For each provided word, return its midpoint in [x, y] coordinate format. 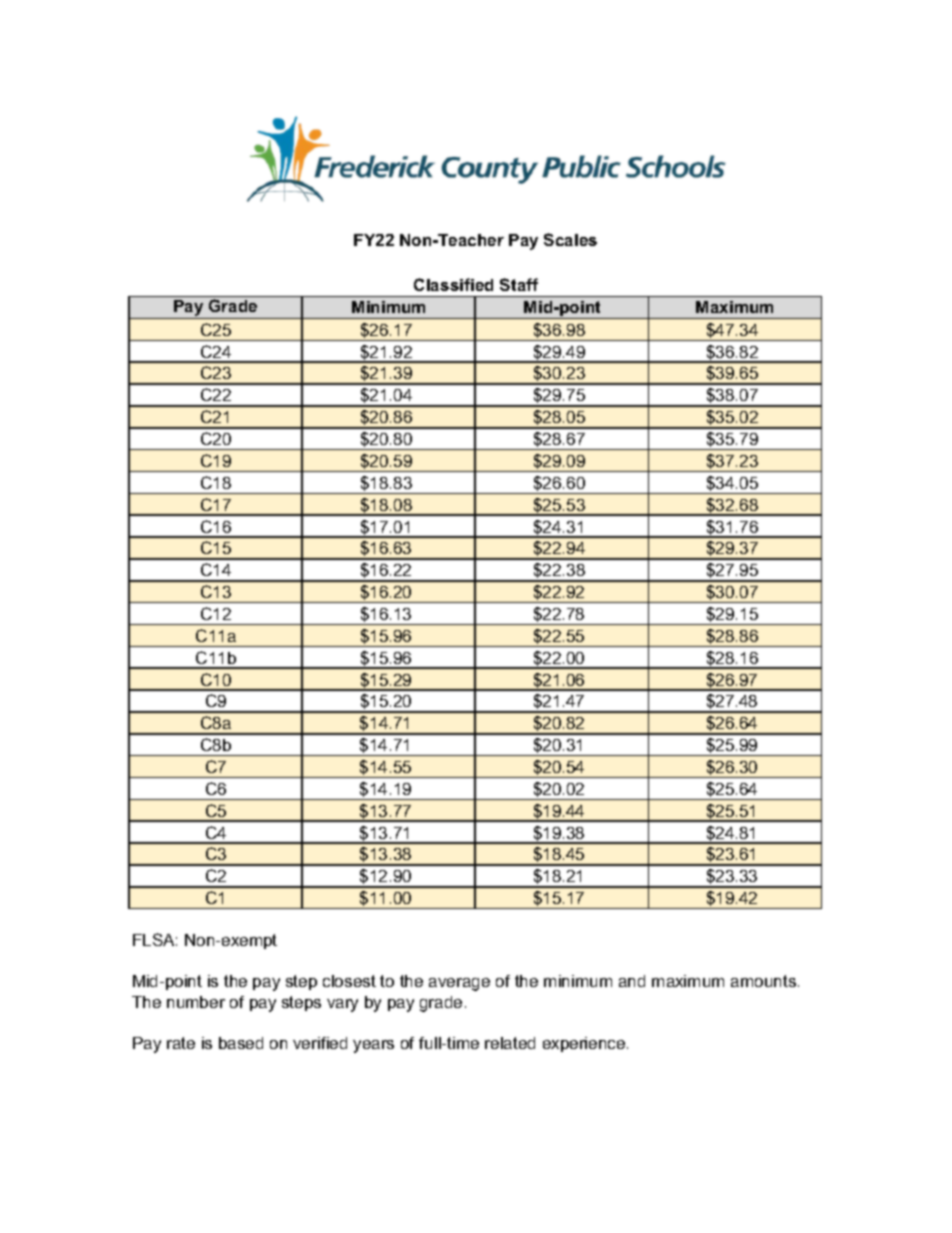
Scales [570, 239]
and [632, 981]
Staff [519, 284]
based [241, 1043]
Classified [453, 284]
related [510, 1043]
